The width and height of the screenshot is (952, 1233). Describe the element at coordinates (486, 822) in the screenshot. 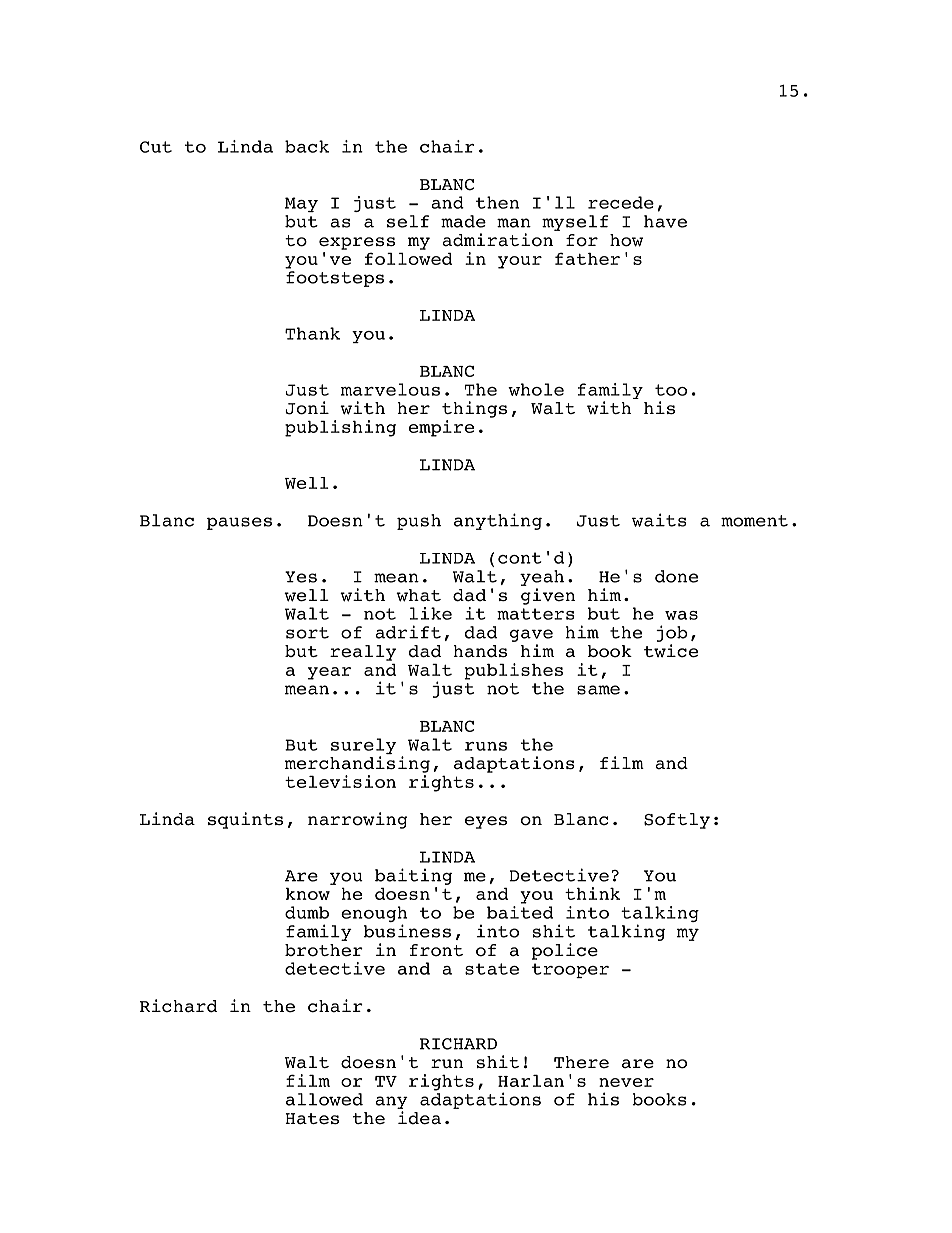

I see `eyes` at that location.
